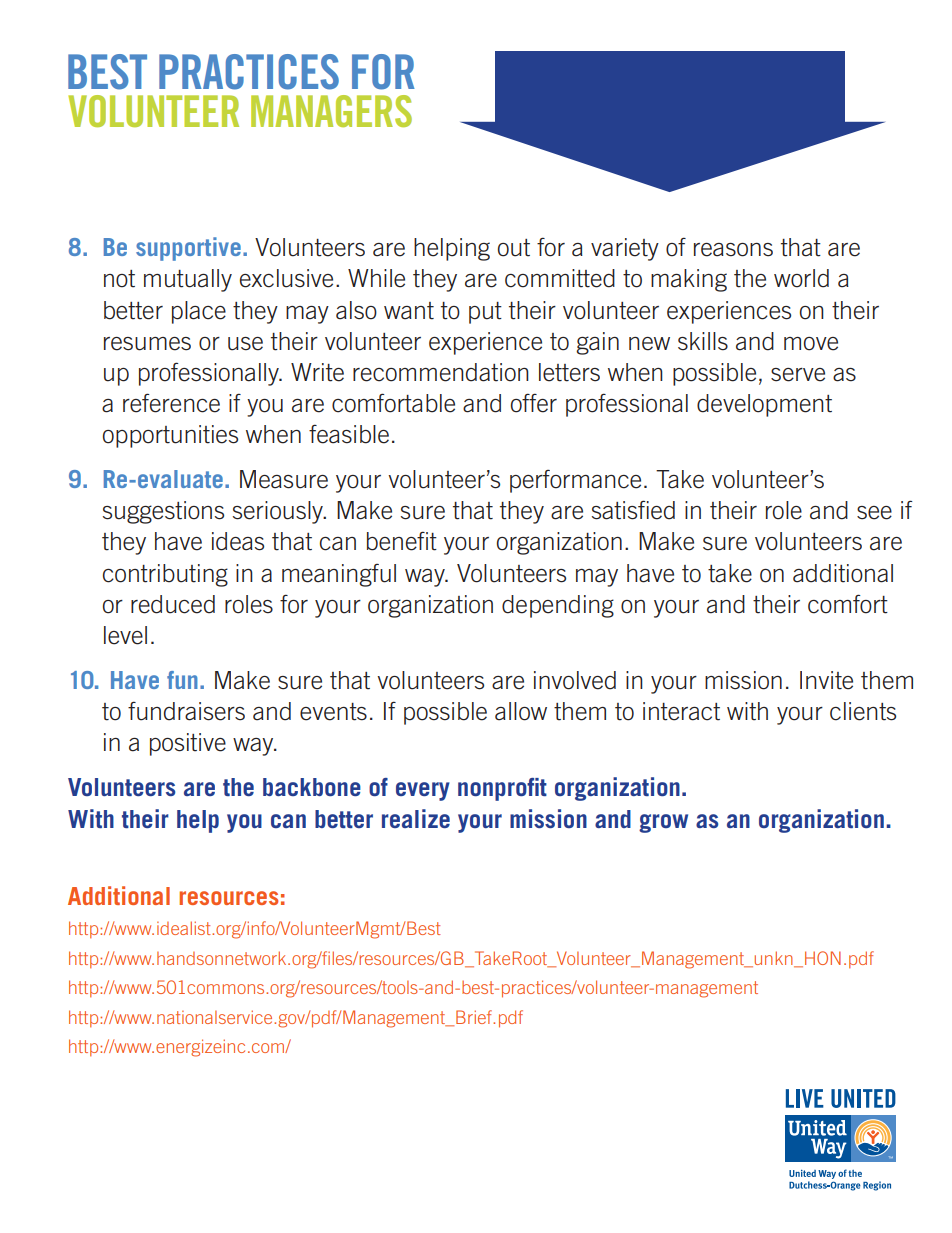 This image has width=952, height=1233. Describe the element at coordinates (502, 789) in the image. I see `nonprofit` at that location.
